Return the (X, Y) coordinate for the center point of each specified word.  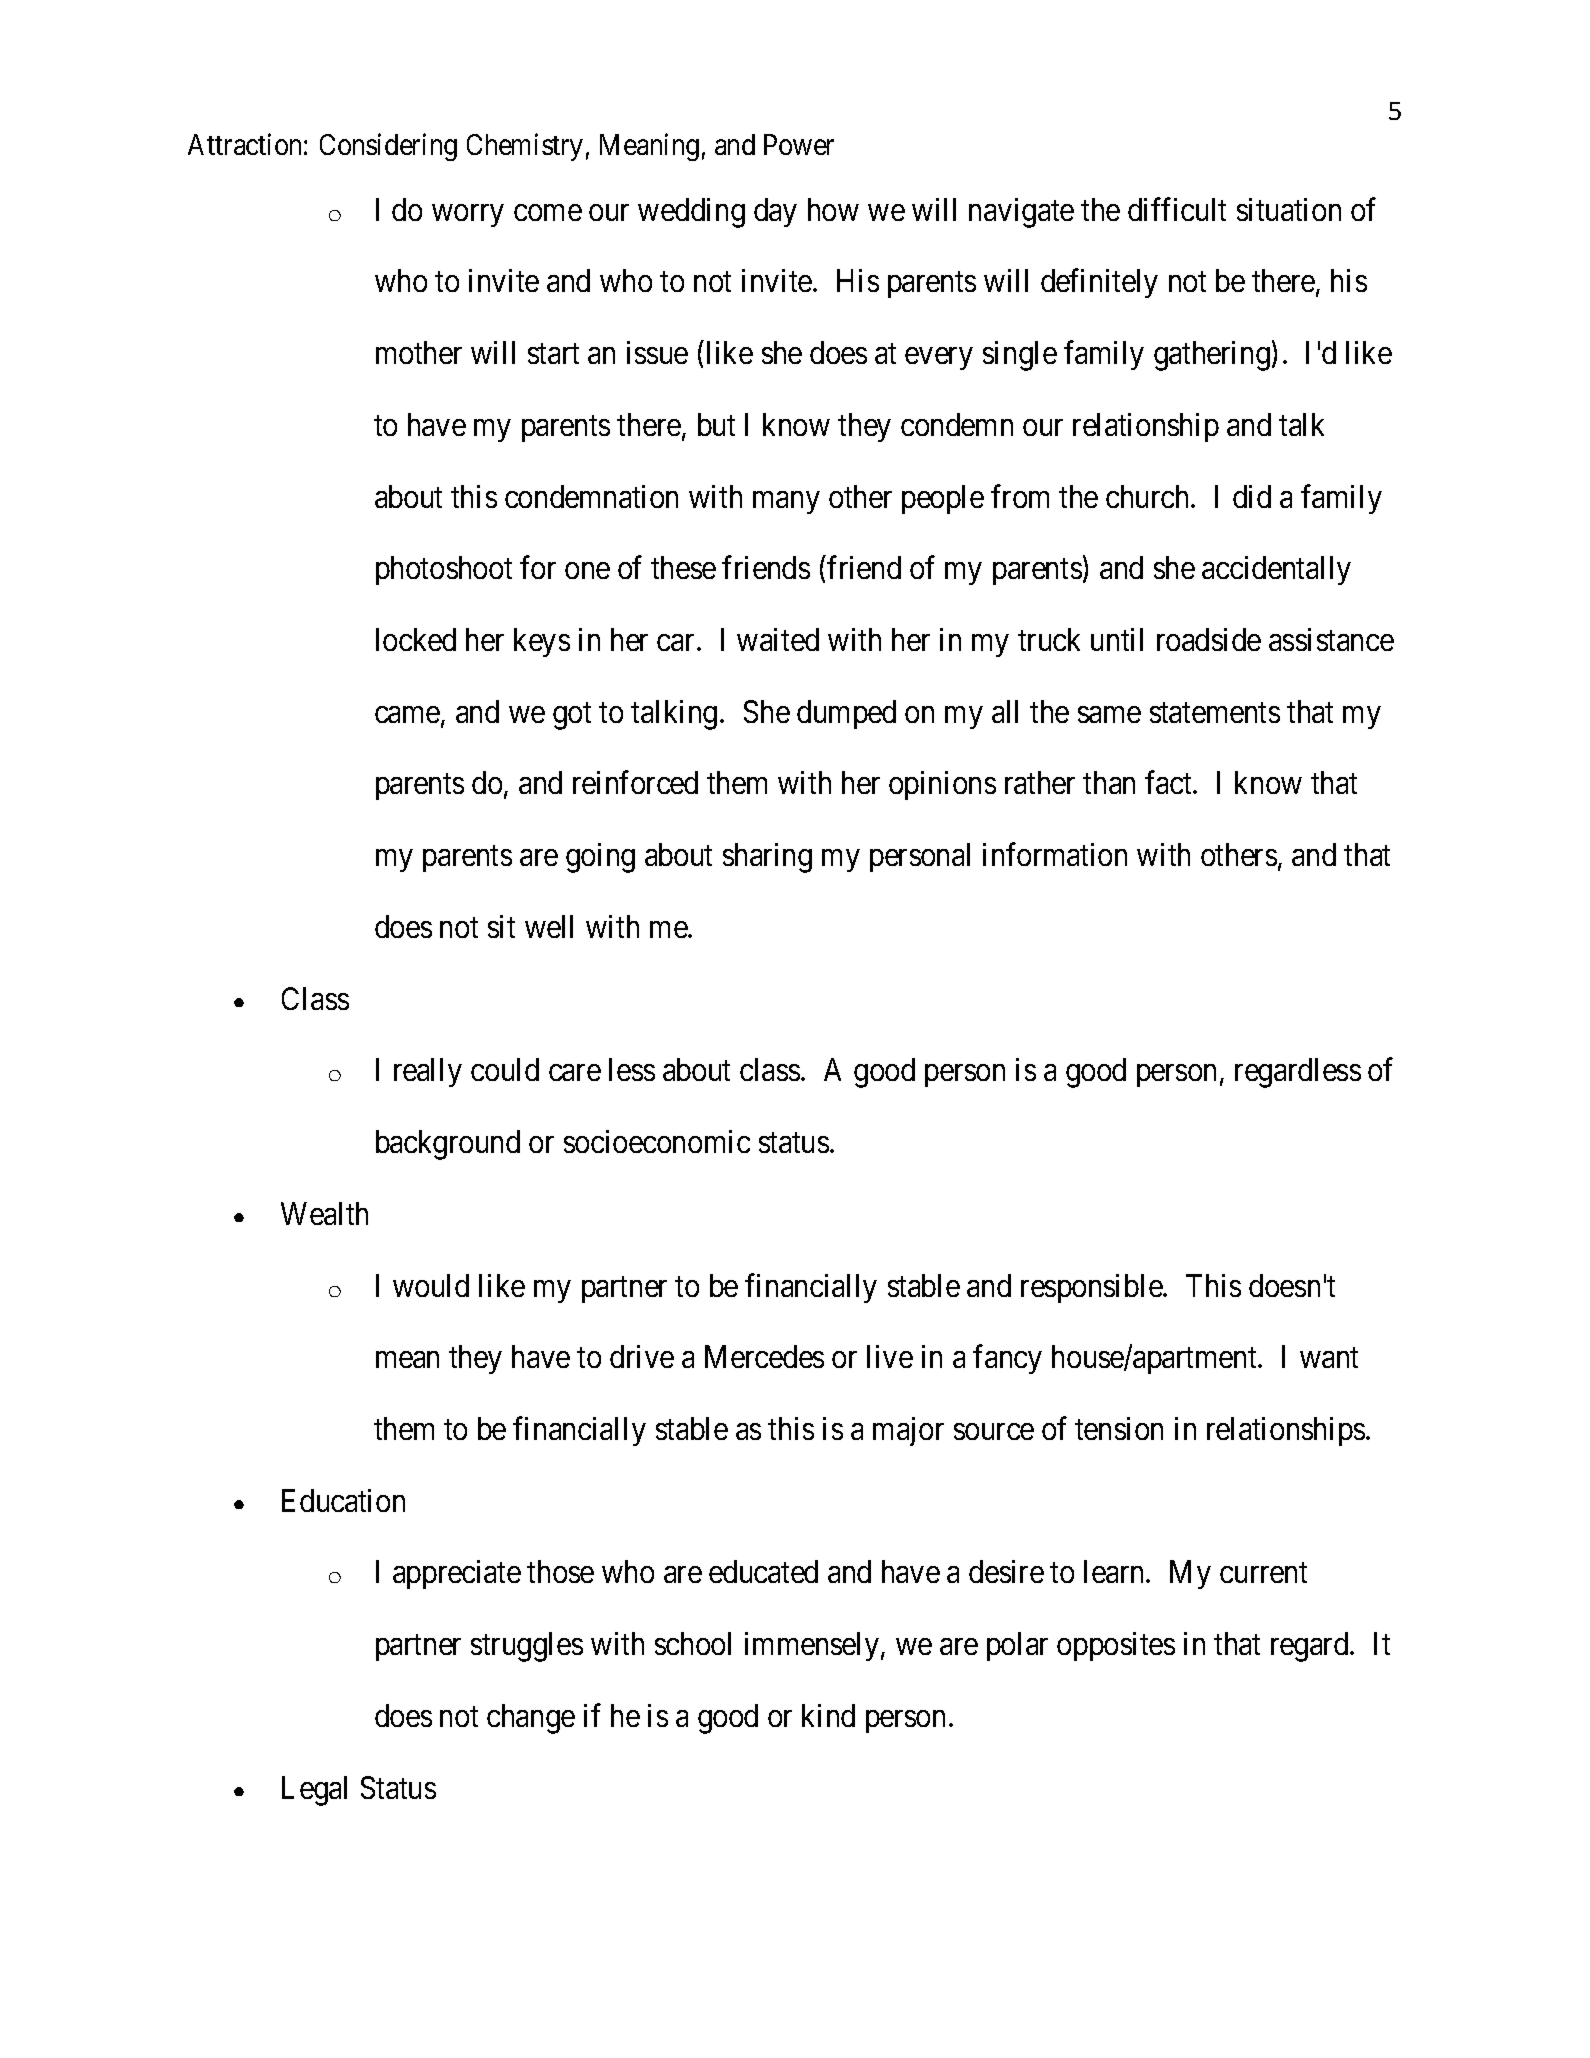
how (833, 209)
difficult (1177, 209)
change (531, 1719)
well (549, 926)
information (1055, 854)
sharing (767, 858)
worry (468, 215)
